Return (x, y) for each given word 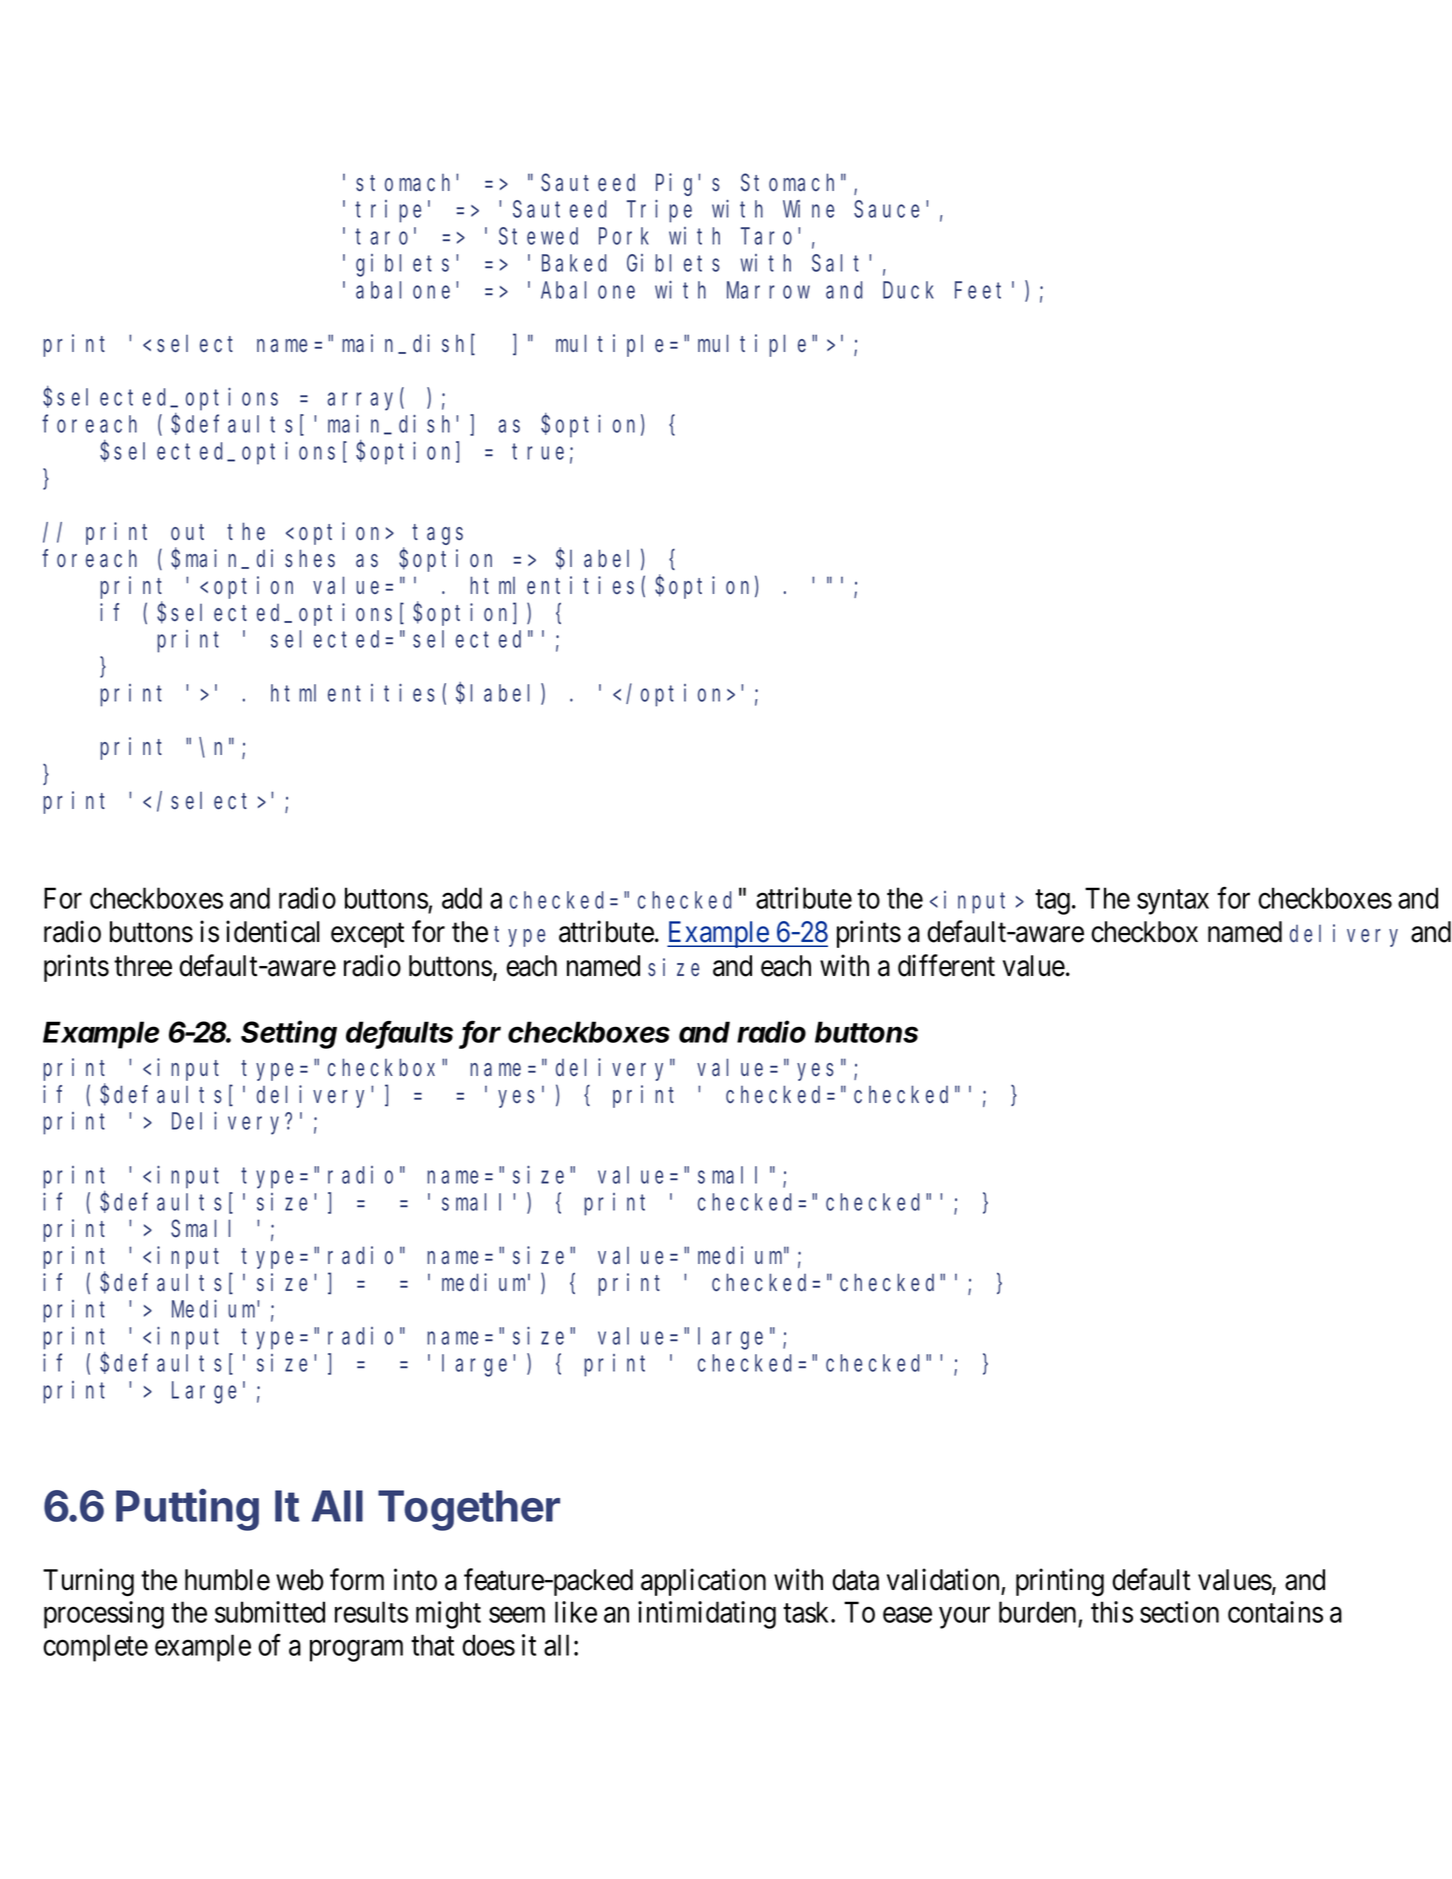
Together (469, 1510)
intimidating (707, 1615)
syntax (1173, 902)
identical (273, 932)
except (367, 936)
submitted (270, 1612)
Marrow (768, 291)
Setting (289, 1034)
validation (943, 1579)
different (946, 965)
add (462, 898)
